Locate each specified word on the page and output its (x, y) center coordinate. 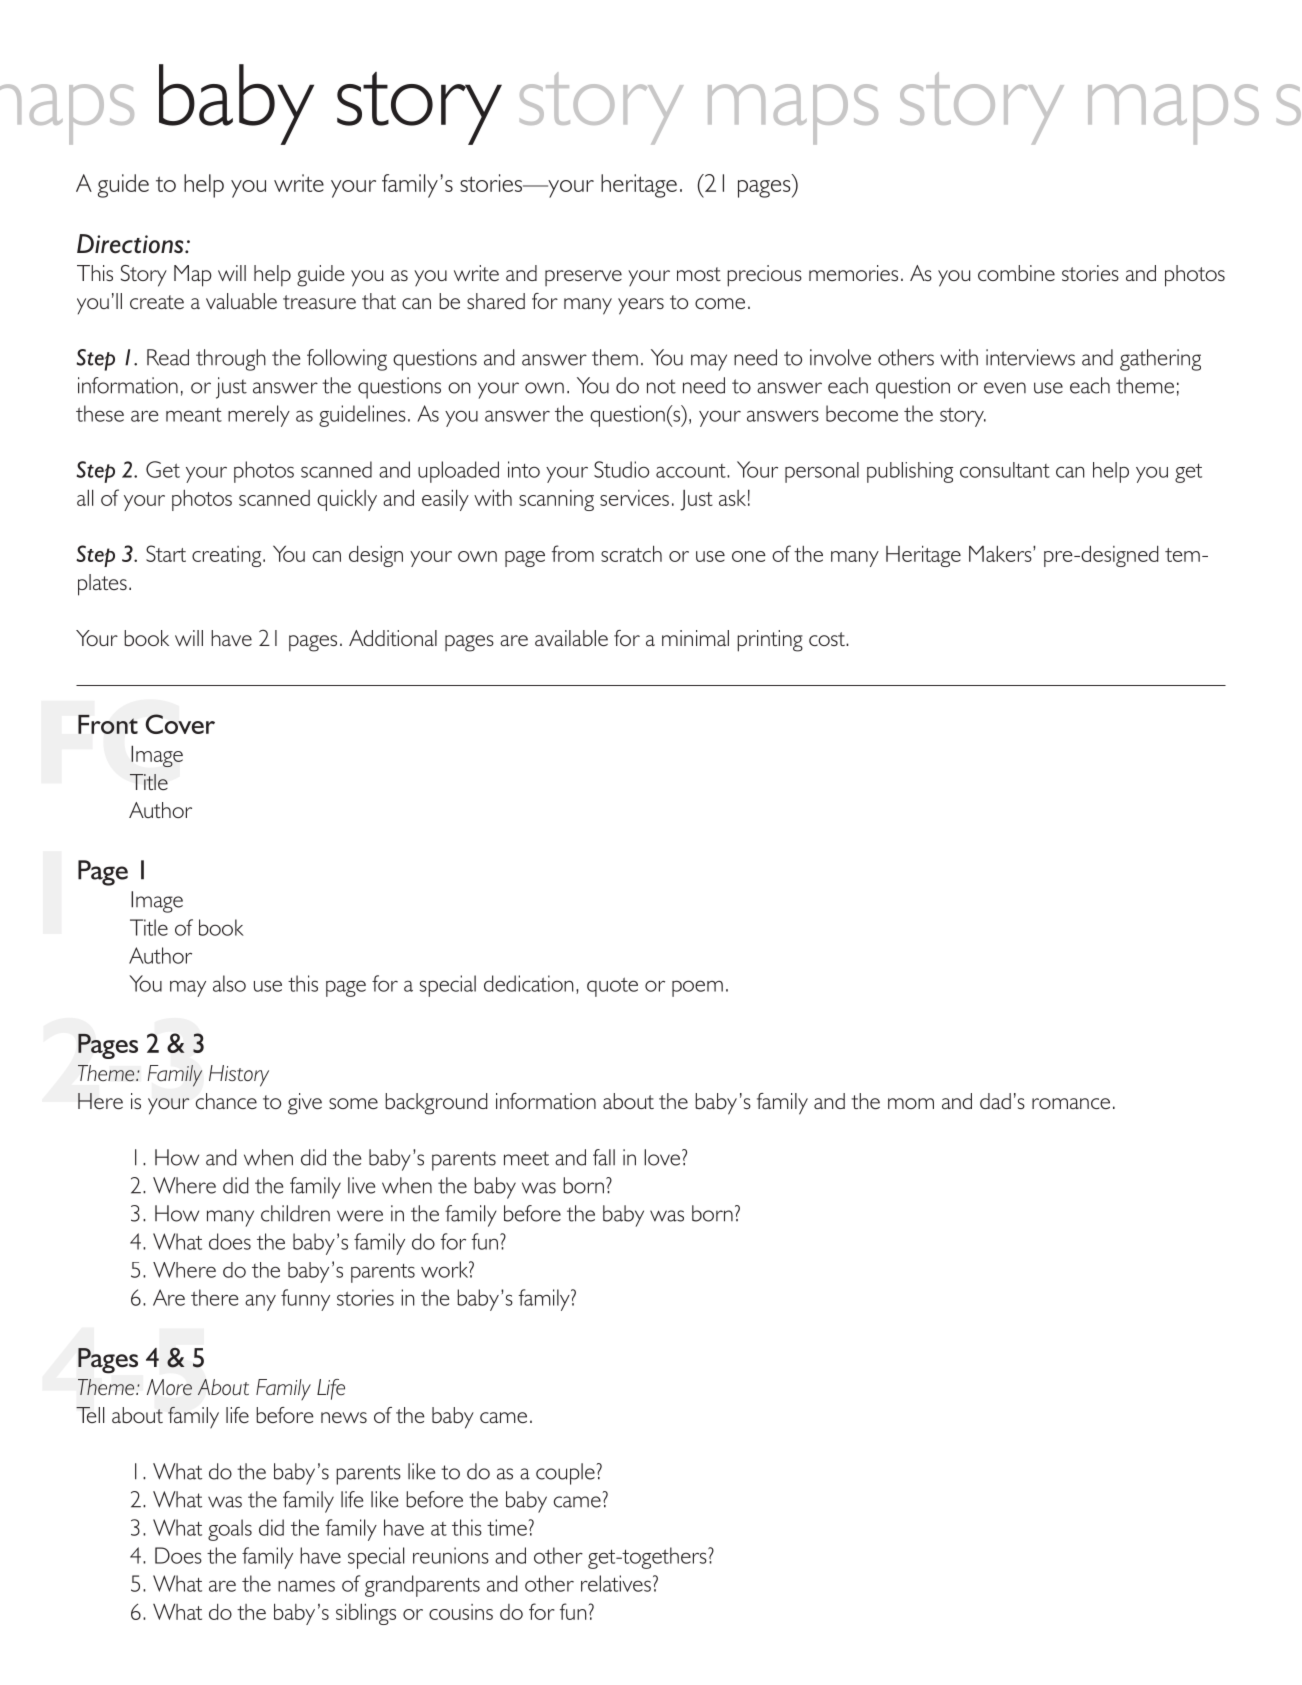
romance (1071, 1103)
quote (612, 987)
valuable (241, 301)
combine (1016, 273)
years (641, 306)
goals (230, 1530)
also (229, 983)
